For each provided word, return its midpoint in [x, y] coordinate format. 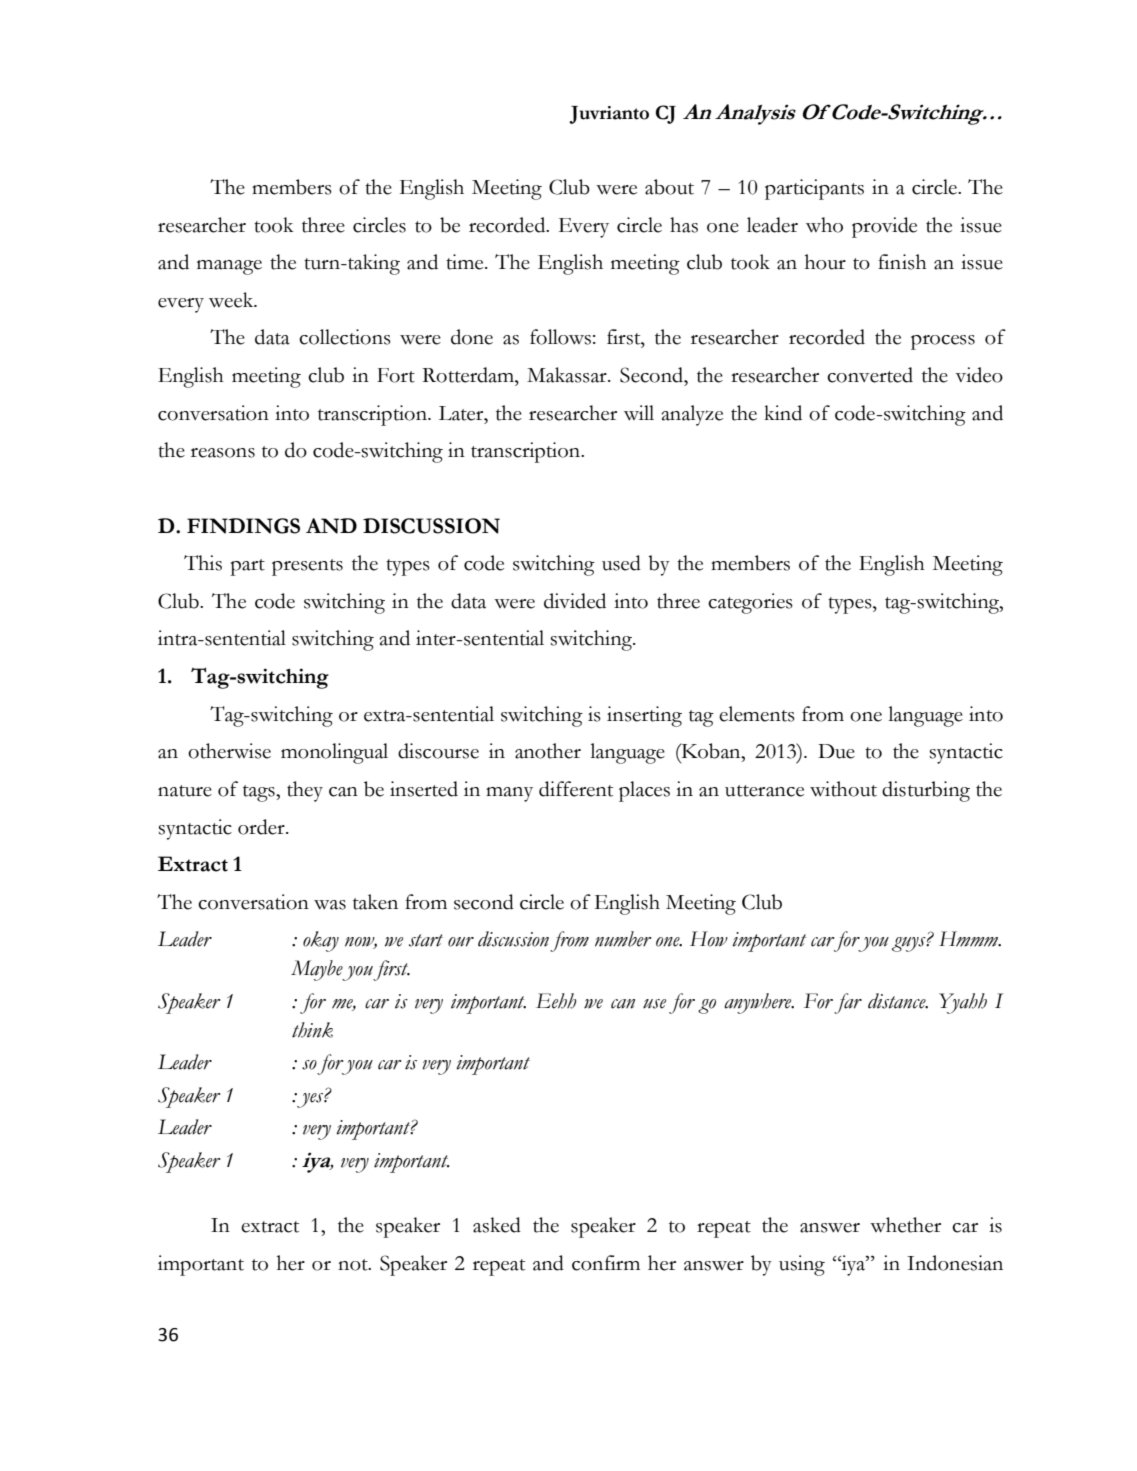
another [548, 751]
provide [884, 227]
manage [229, 267]
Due [836, 751]
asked [497, 1225]
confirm [606, 1263]
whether [905, 1225]
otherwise [229, 751]
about [669, 187]
